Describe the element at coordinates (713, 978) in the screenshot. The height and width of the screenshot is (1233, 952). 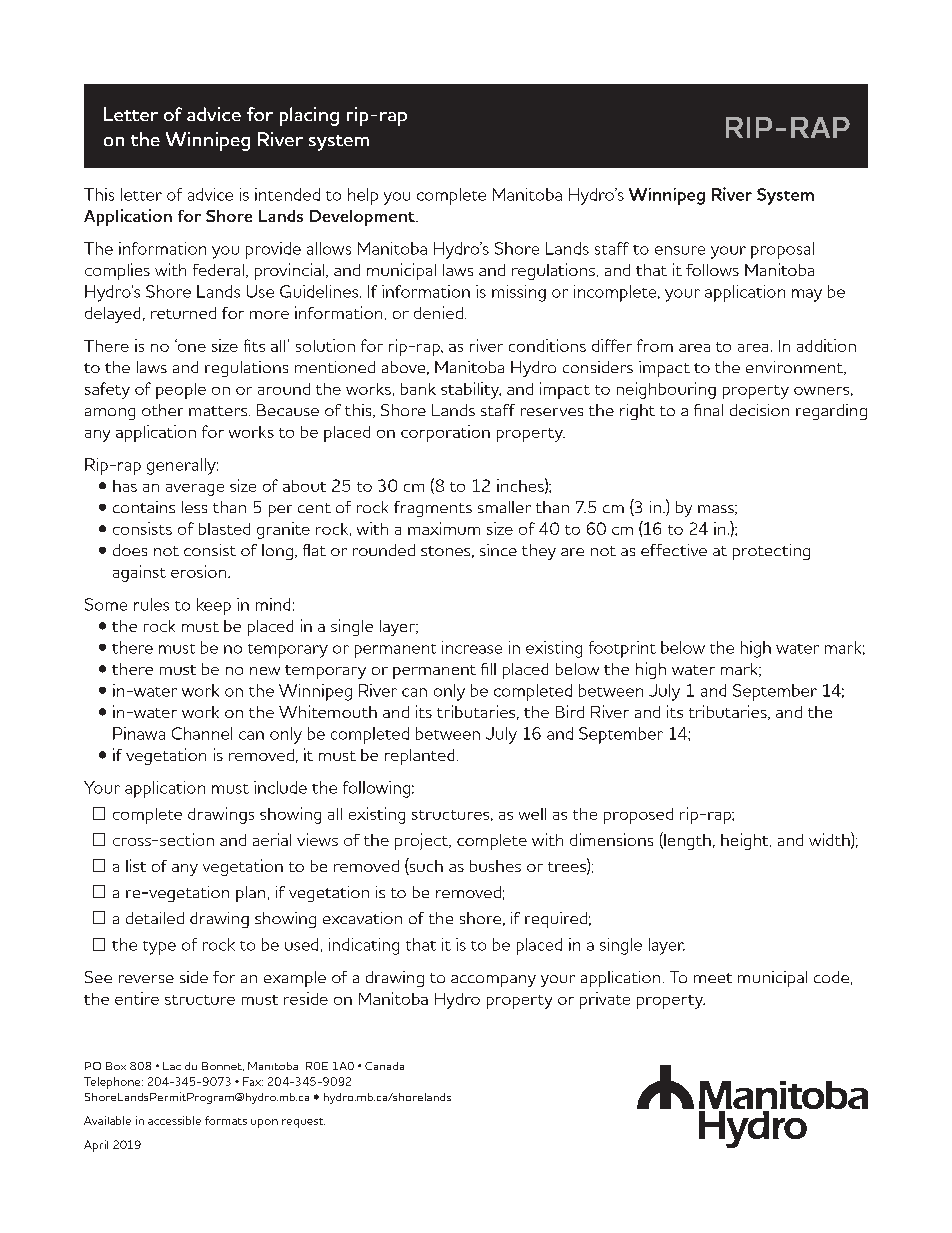
I see `meet` at that location.
